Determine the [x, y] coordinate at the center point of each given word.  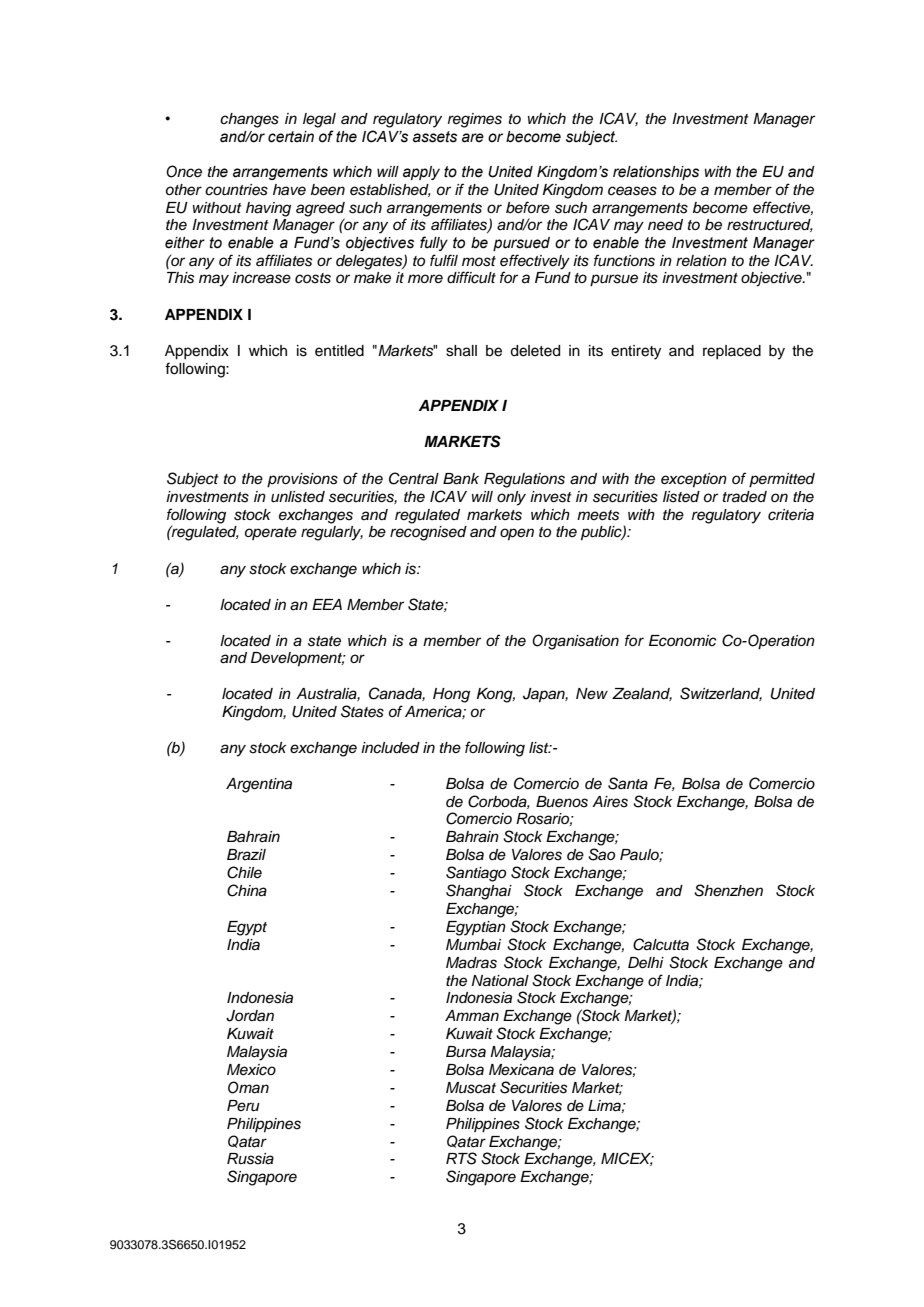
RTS [461, 1158]
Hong [451, 695]
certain [291, 137]
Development [298, 659]
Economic [683, 641]
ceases [632, 191]
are [473, 138]
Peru [243, 1106]
